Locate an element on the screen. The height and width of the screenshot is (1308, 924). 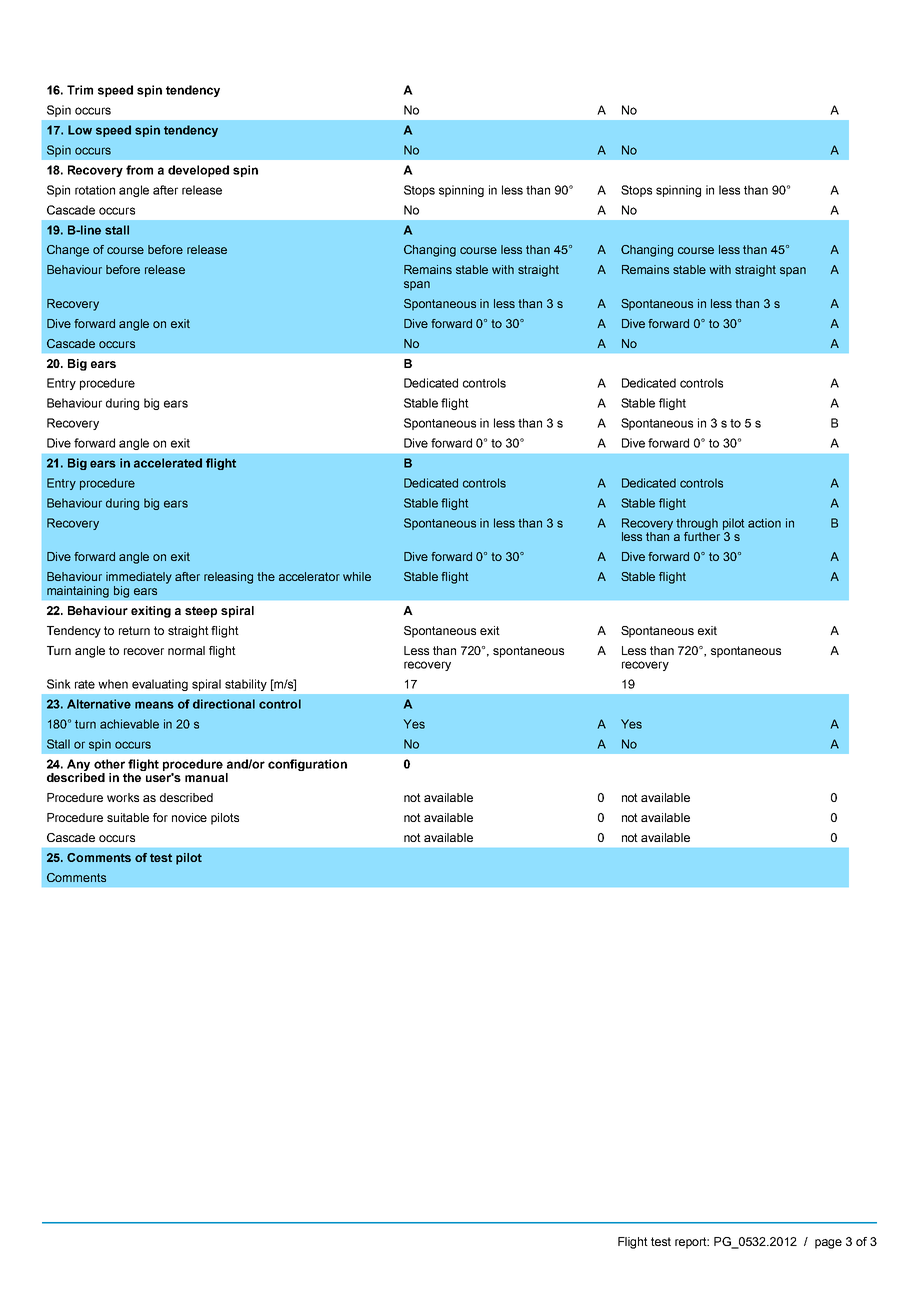
developed is located at coordinates (198, 171).
